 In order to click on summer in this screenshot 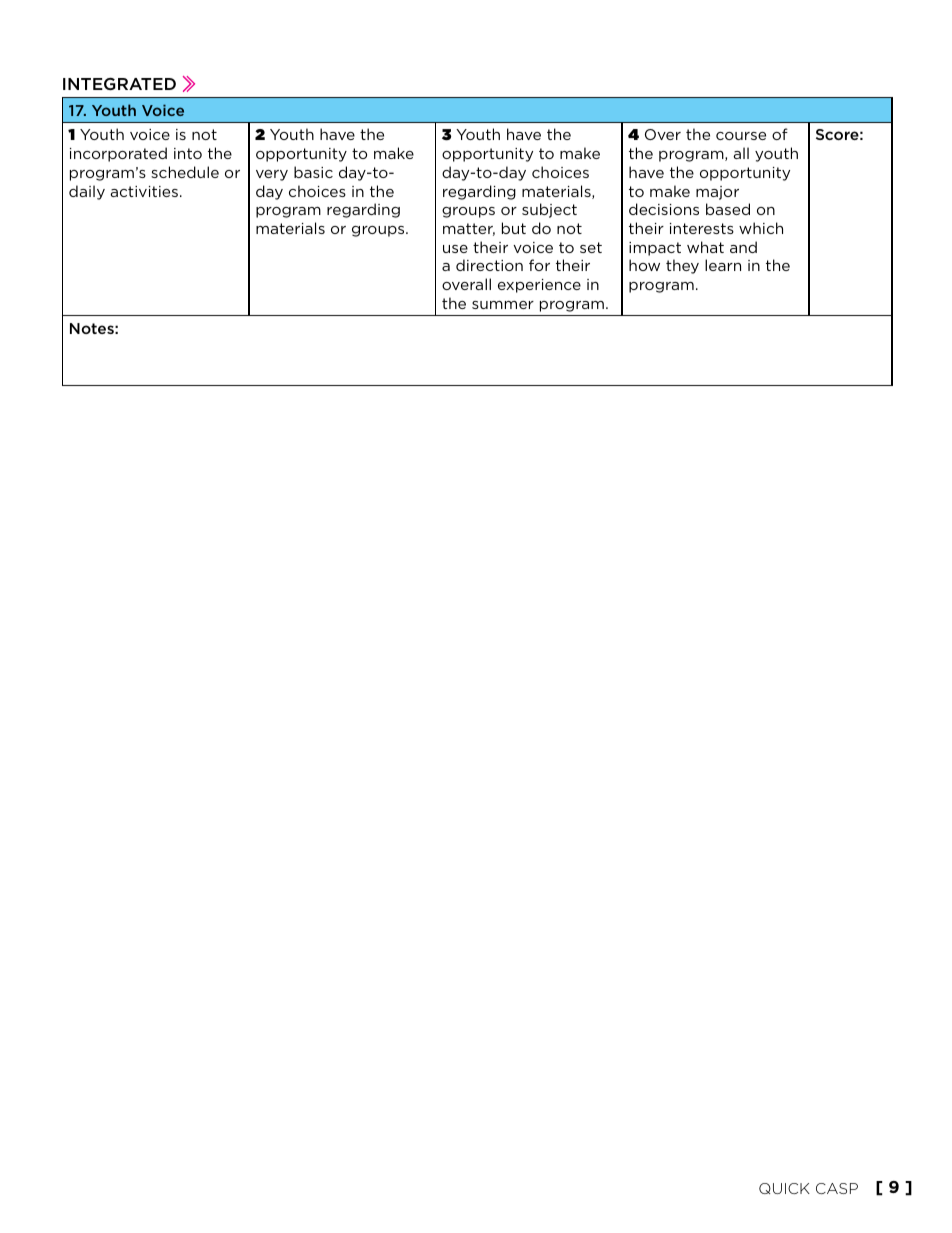, I will do `click(503, 305)`.
